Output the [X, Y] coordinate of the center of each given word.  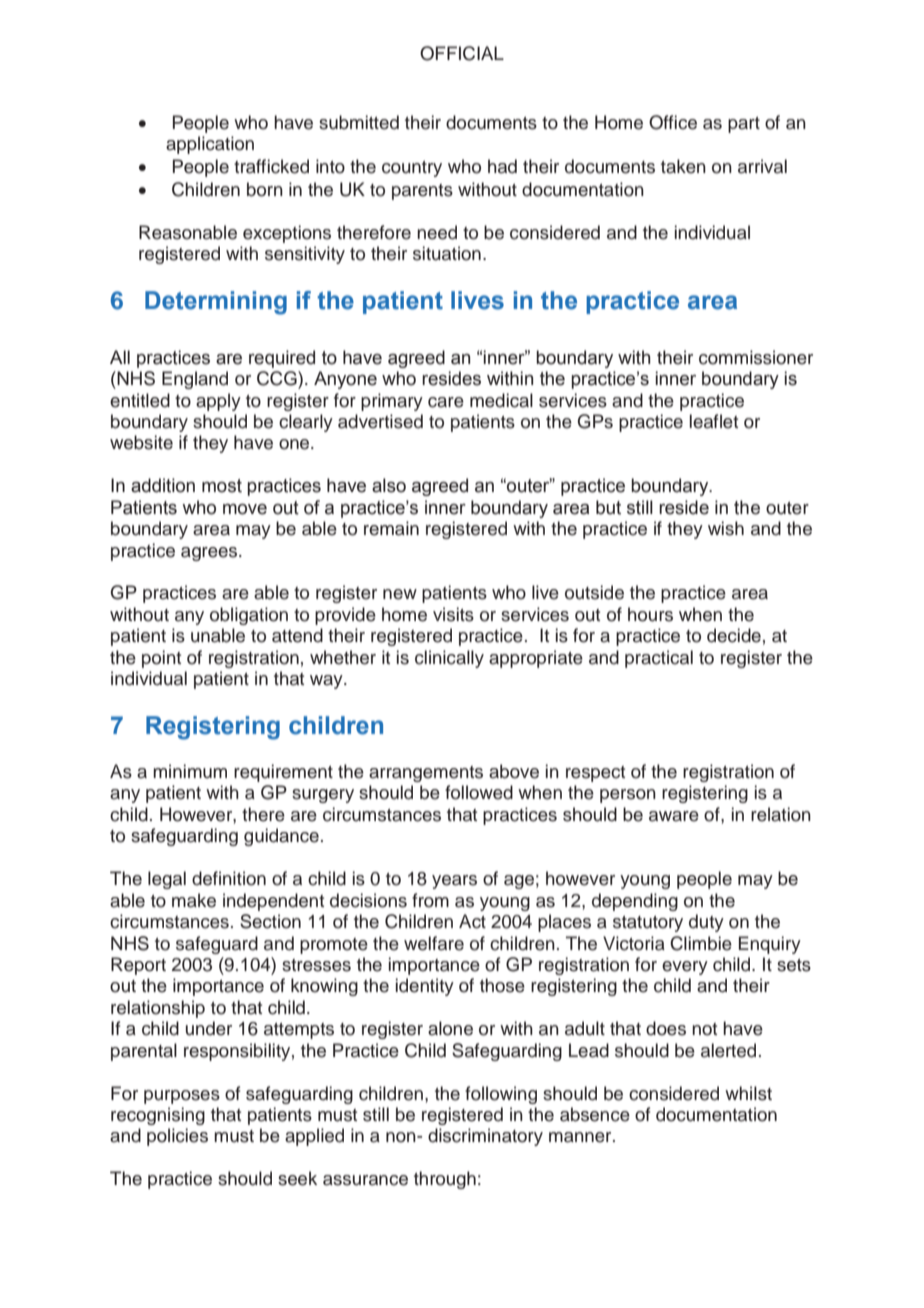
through [445, 1180]
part [744, 125]
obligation [249, 616]
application [210, 145]
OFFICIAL [462, 53]
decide [734, 635]
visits [453, 614]
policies [177, 1137]
